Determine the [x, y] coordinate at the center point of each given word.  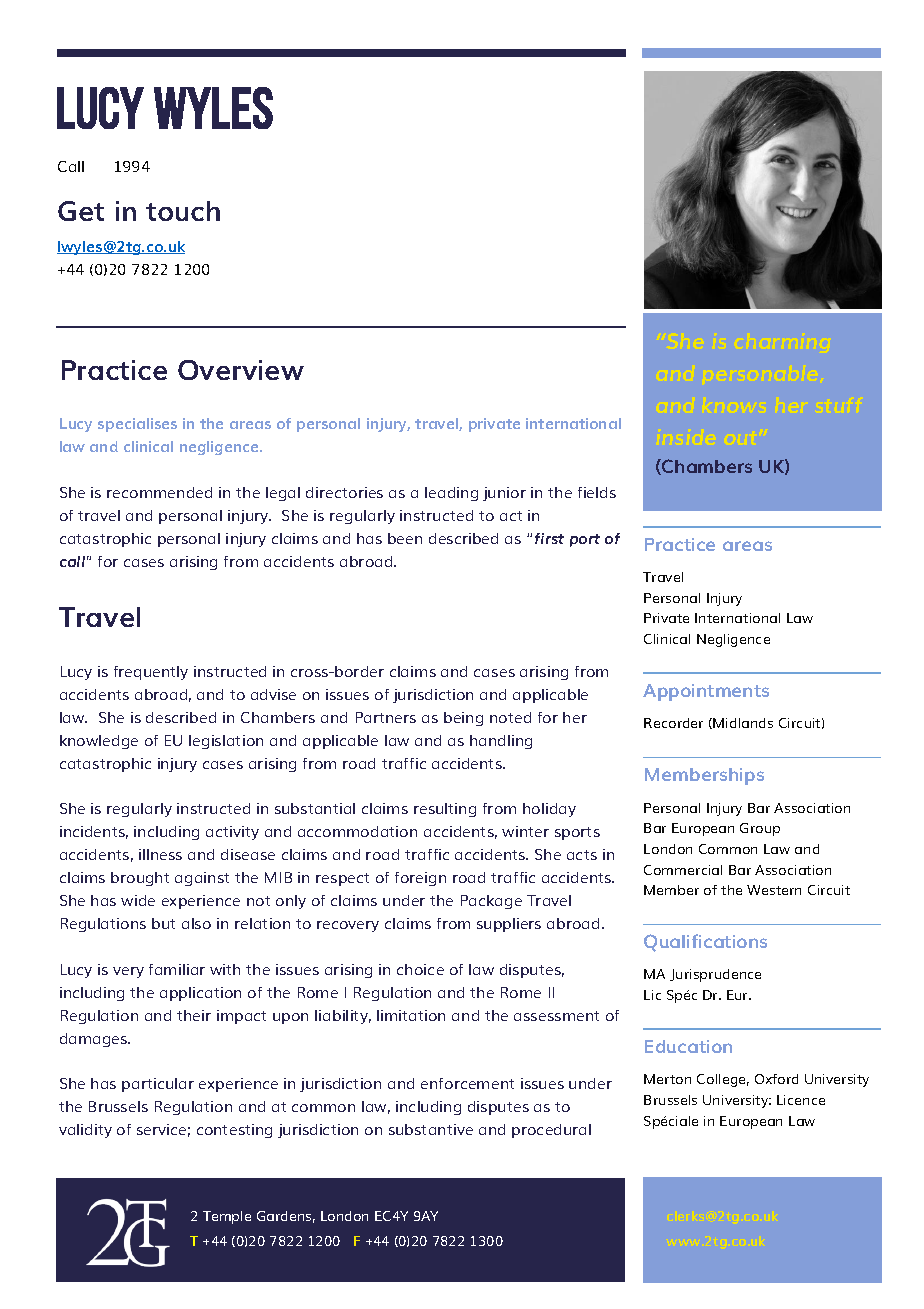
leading [451, 494]
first [549, 538]
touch [183, 211]
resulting [445, 810]
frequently [151, 673]
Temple [227, 1217]
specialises [137, 425]
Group [760, 829]
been [405, 538]
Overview [241, 370]
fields [597, 492]
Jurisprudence [715, 975]
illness [160, 854]
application [200, 994]
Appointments [706, 692]
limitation [411, 1015]
